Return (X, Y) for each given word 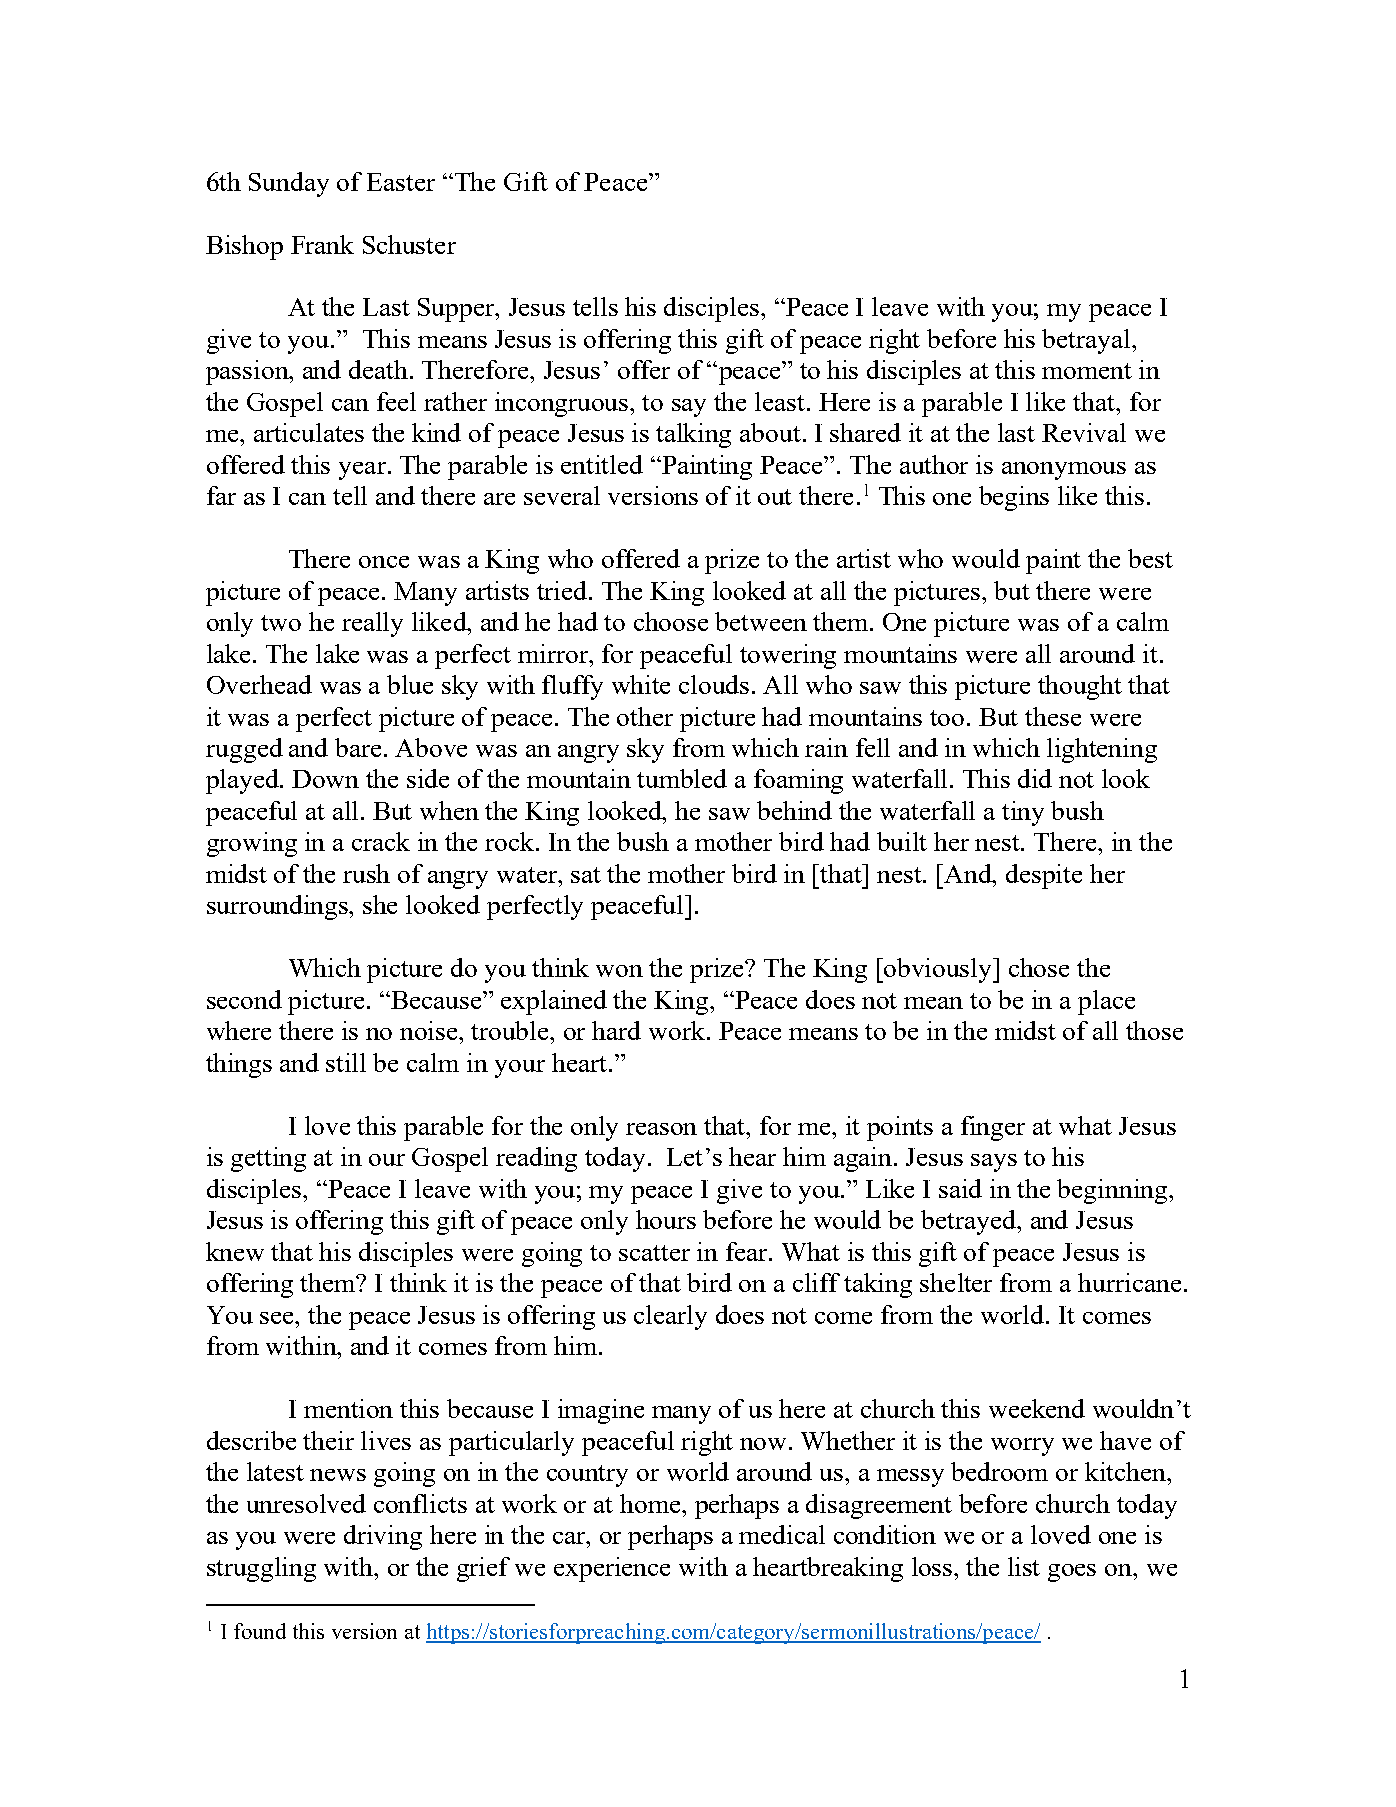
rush (366, 873)
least (781, 401)
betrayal (1087, 341)
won (619, 971)
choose (671, 621)
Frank (322, 244)
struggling (261, 1569)
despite (1044, 876)
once (384, 562)
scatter (654, 1253)
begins (1014, 498)
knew (235, 1251)
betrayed (969, 1222)
